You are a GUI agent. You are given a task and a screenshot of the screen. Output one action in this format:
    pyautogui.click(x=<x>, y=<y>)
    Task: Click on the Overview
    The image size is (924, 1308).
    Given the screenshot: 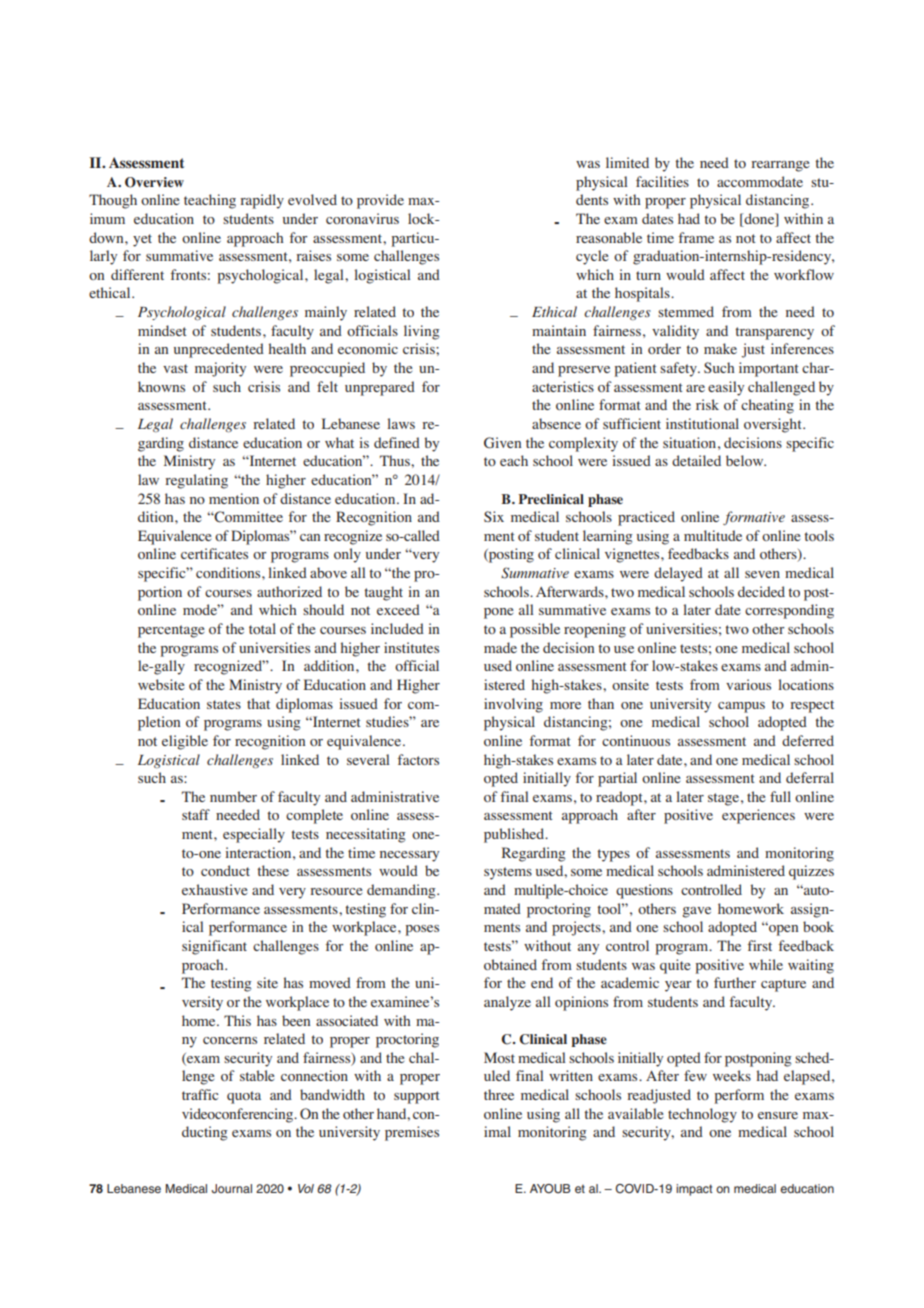 What is the action you would take?
    pyautogui.click(x=154, y=182)
